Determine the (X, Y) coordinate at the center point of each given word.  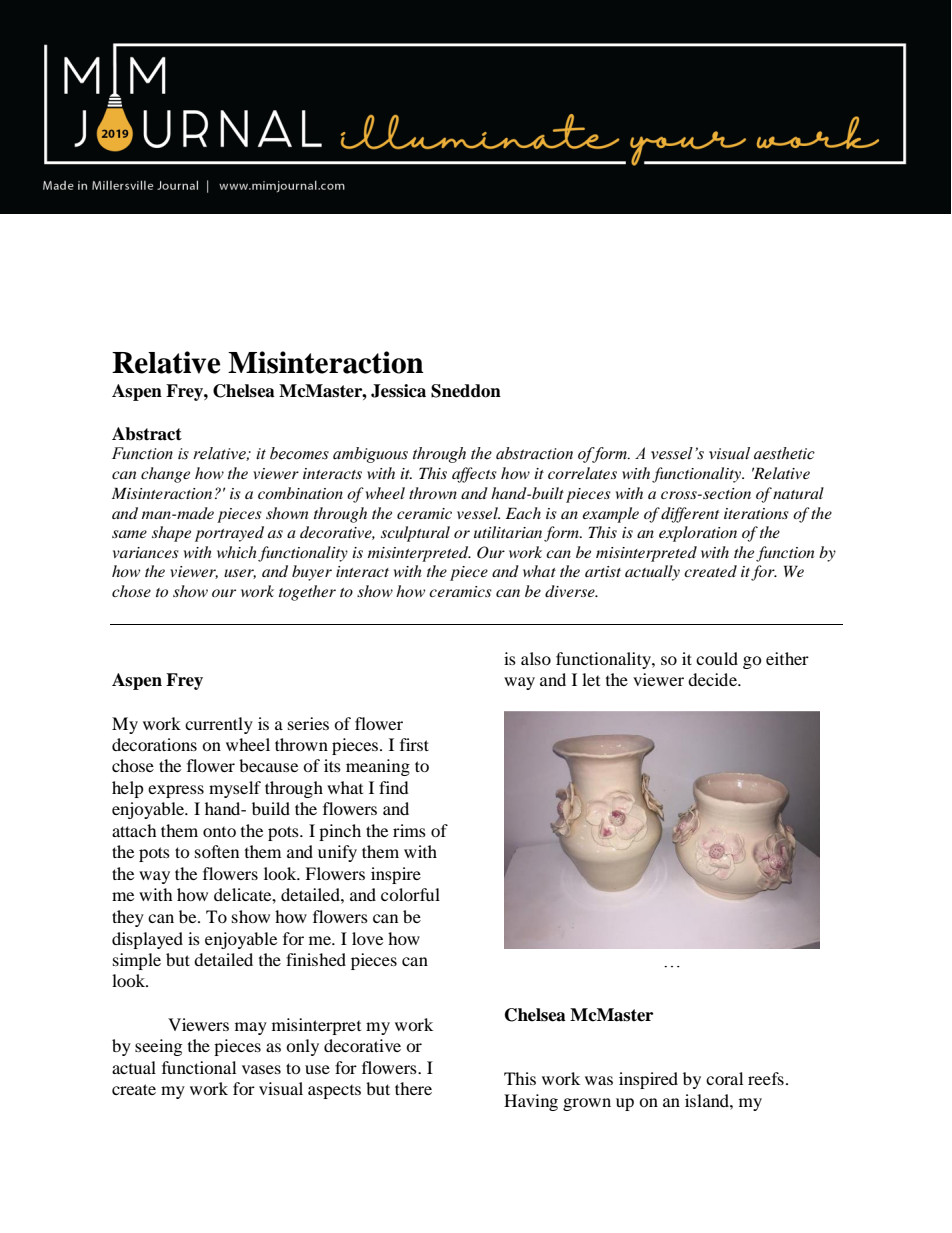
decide (713, 679)
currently (219, 725)
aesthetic (784, 453)
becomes (299, 453)
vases (261, 1069)
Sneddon (466, 391)
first (414, 744)
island (708, 1100)
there (413, 1088)
